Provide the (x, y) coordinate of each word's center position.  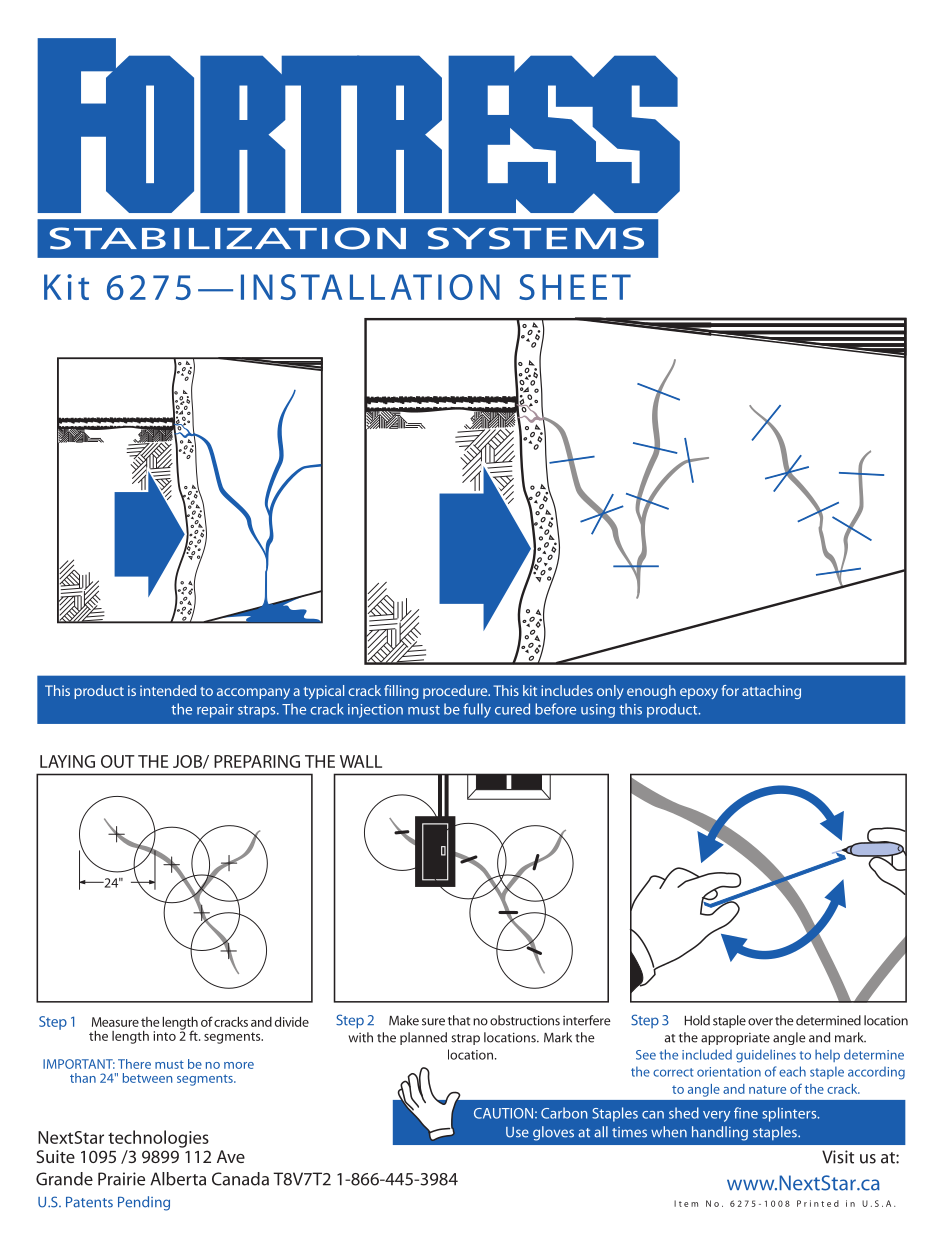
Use (517, 1132)
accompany (253, 693)
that (459, 1020)
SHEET (575, 287)
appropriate (735, 1039)
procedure (456, 692)
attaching (771, 692)
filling (401, 692)
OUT (118, 761)
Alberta (178, 1179)
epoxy (699, 693)
